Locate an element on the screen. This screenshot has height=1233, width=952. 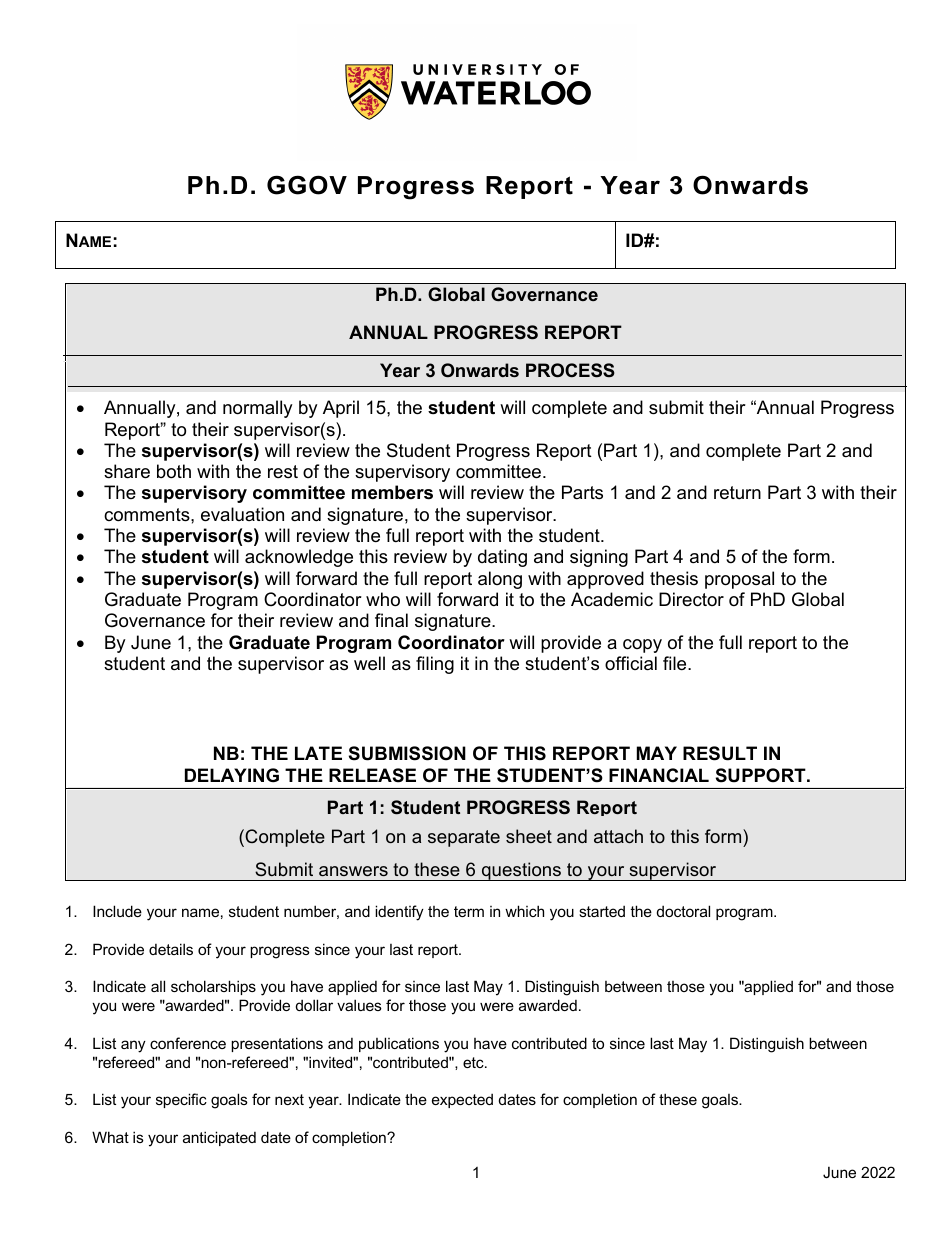
DELAYING is located at coordinates (232, 775).
